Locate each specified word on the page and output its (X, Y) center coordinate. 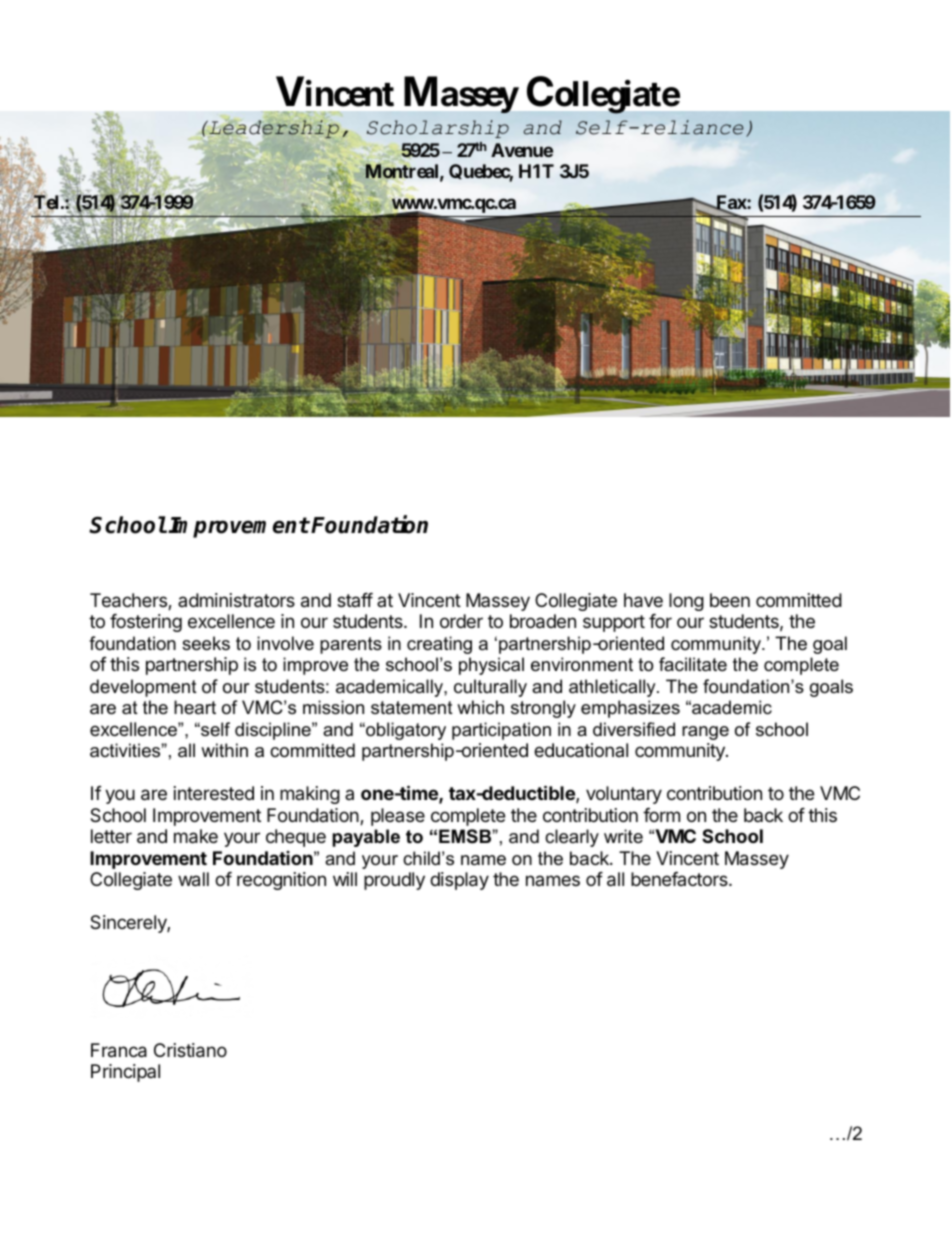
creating (439, 645)
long (686, 602)
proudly (394, 881)
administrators (236, 600)
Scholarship (438, 129)
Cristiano (190, 1050)
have (643, 600)
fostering (146, 623)
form (661, 815)
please (398, 817)
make (196, 836)
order (461, 621)
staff (355, 600)
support (614, 623)
